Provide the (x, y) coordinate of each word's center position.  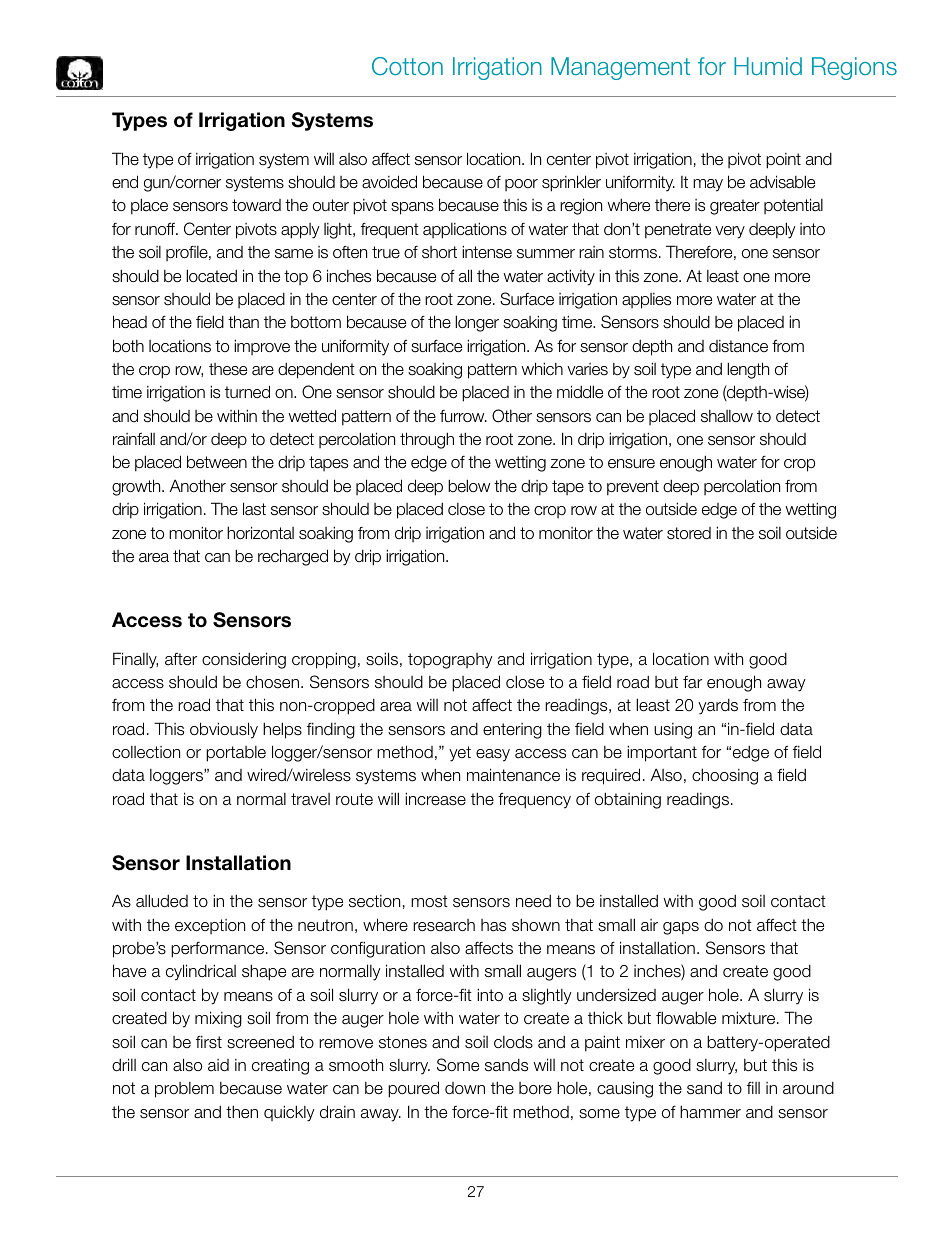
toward (256, 205)
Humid (768, 66)
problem (184, 1090)
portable (236, 754)
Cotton (407, 66)
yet (460, 754)
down (465, 1088)
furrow (463, 416)
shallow (727, 416)
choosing (725, 776)
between (217, 462)
